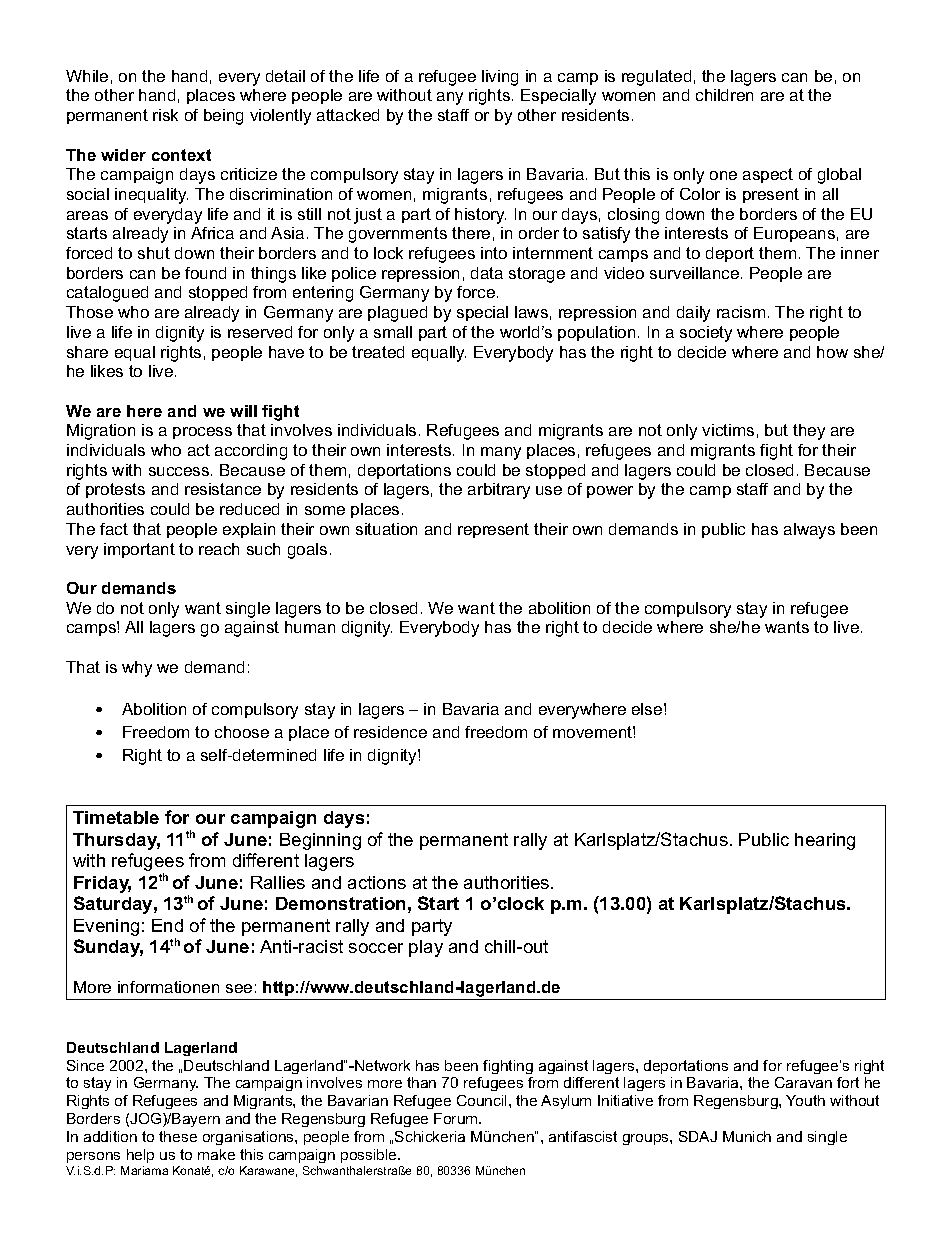 The image size is (952, 1233). What do you see at coordinates (390, 732) in the screenshot?
I see `residence` at bounding box center [390, 732].
